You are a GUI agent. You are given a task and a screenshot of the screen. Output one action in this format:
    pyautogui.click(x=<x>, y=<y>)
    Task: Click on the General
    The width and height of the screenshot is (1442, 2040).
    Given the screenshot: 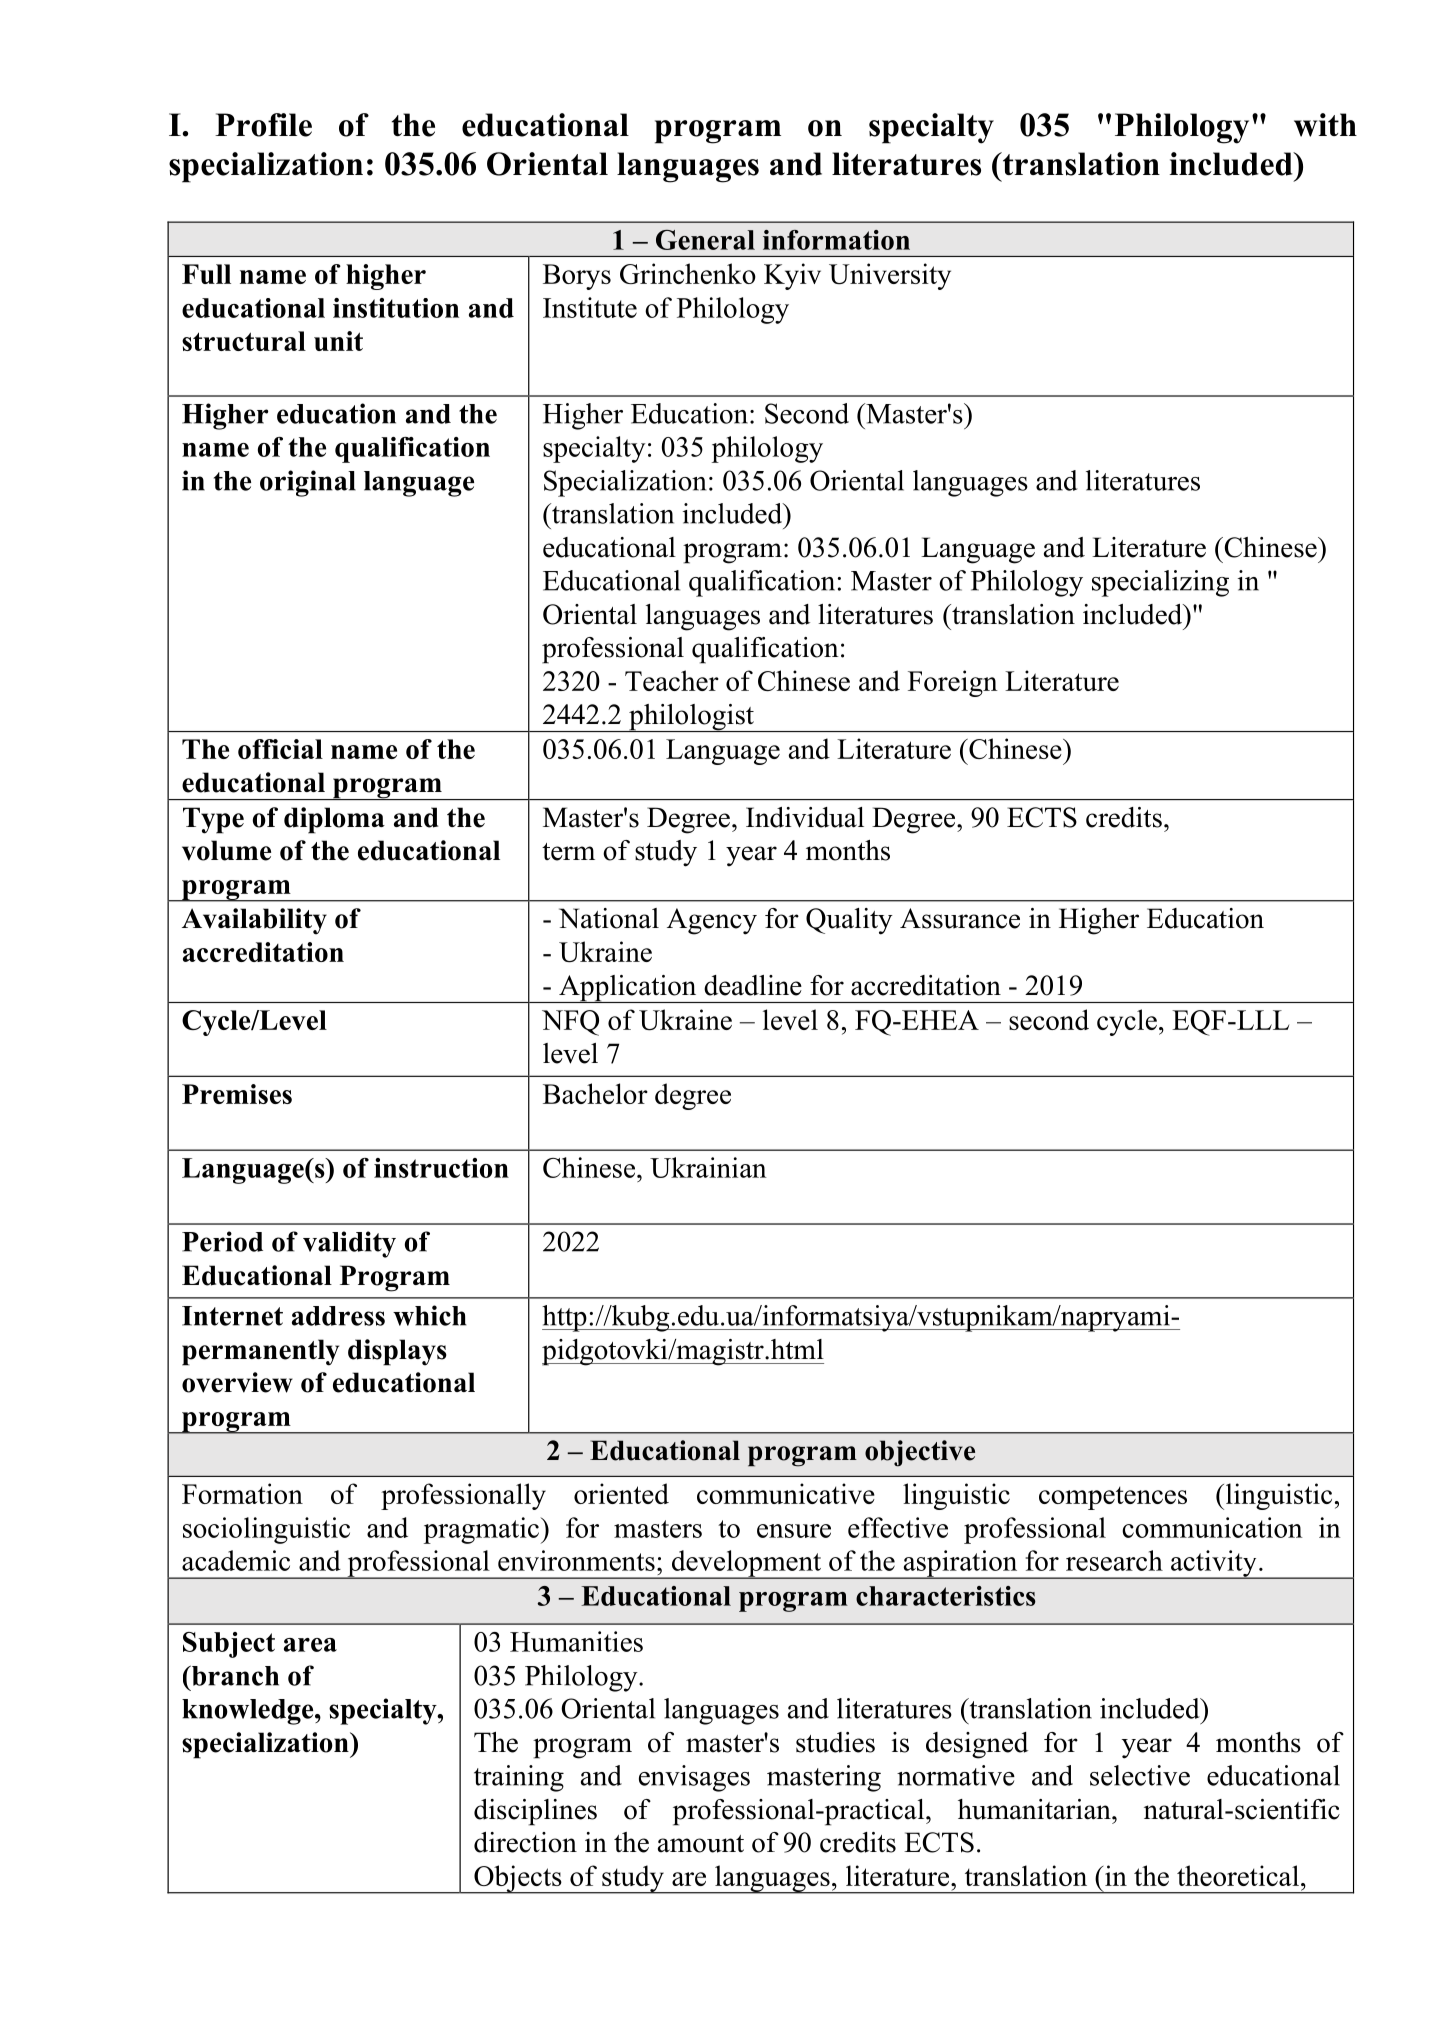 What is the action you would take?
    pyautogui.click(x=705, y=240)
